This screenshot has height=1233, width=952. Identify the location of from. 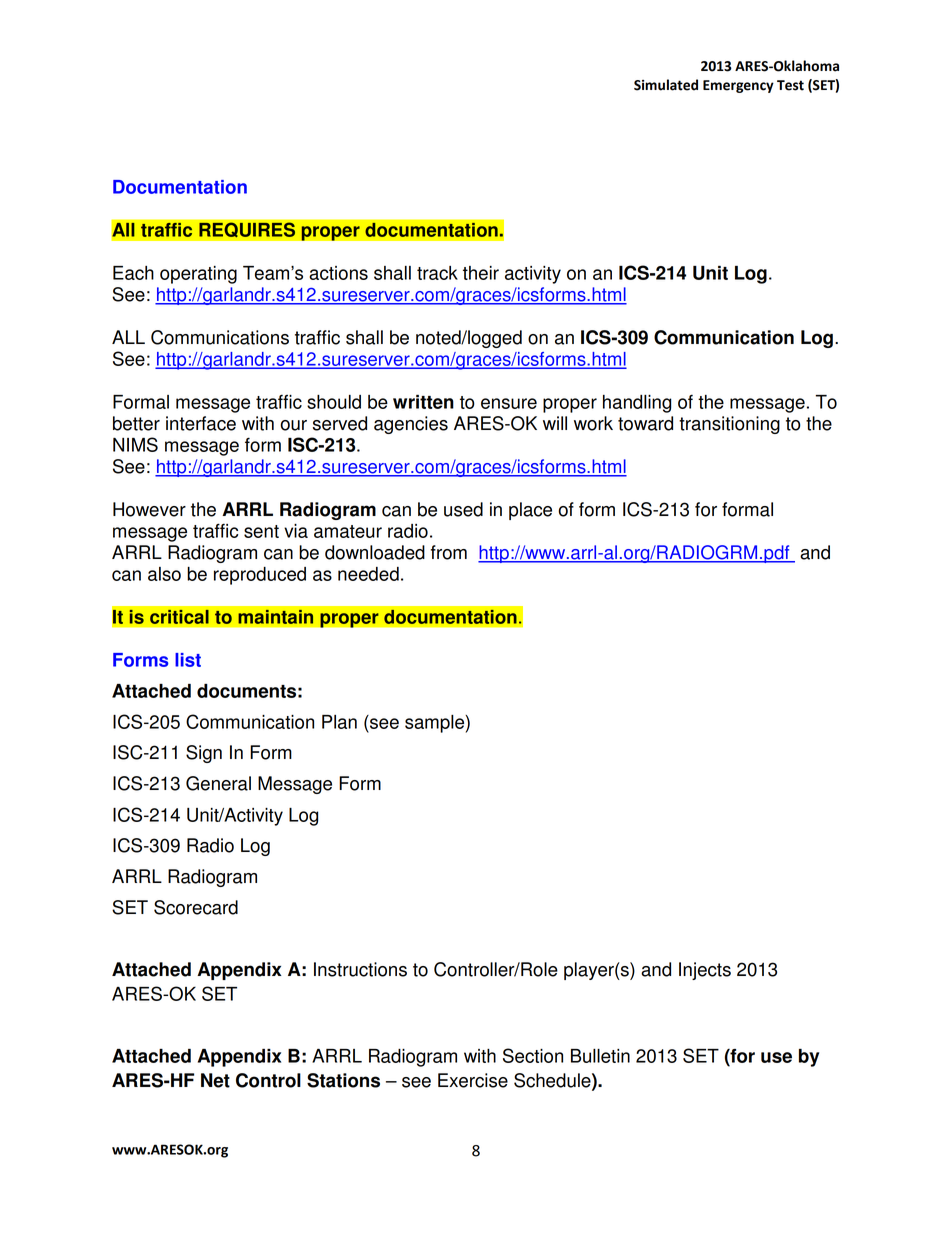
(449, 552).
